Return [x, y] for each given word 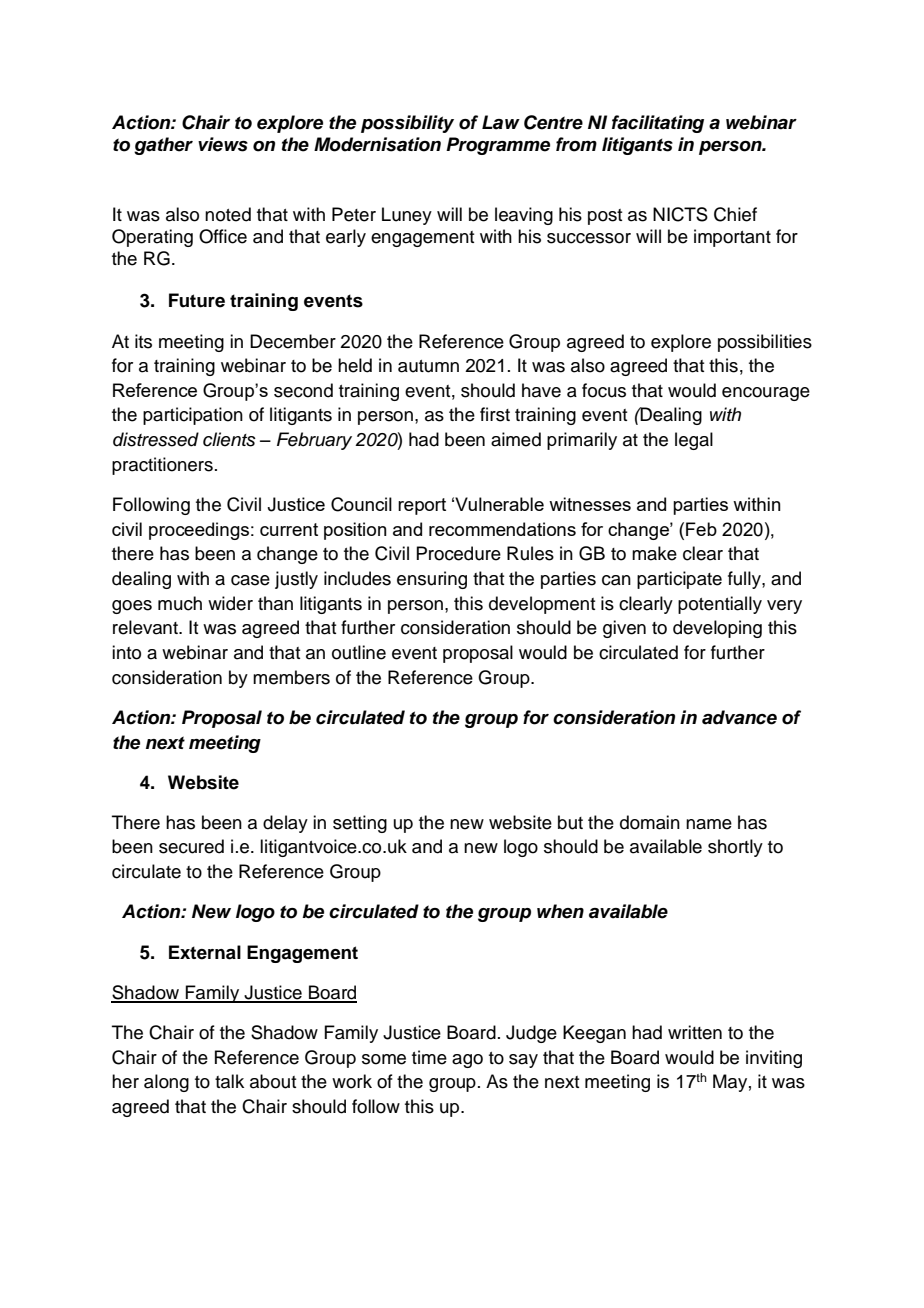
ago [467, 1061]
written [695, 1032]
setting [360, 824]
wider [230, 603]
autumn [428, 366]
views [223, 144]
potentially [720, 605]
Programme [498, 146]
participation [193, 416]
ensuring [432, 580]
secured [191, 846]
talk [229, 1081]
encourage [766, 394]
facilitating [658, 124]
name [709, 824]
